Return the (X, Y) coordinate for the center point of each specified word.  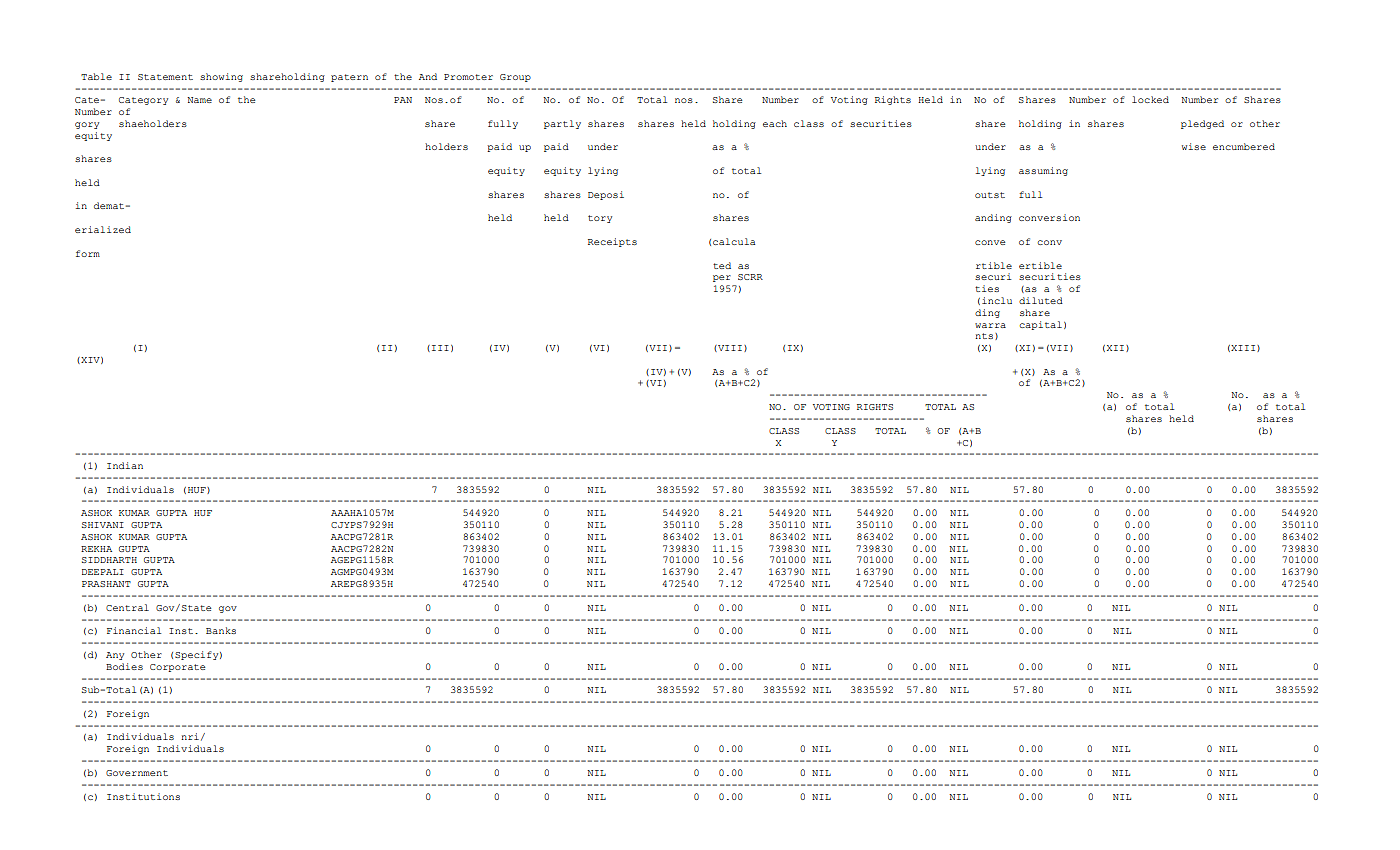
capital (1041, 325)
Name (199, 100)
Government (137, 773)
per (722, 278)
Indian (125, 465)
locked (1150, 99)
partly (562, 124)
